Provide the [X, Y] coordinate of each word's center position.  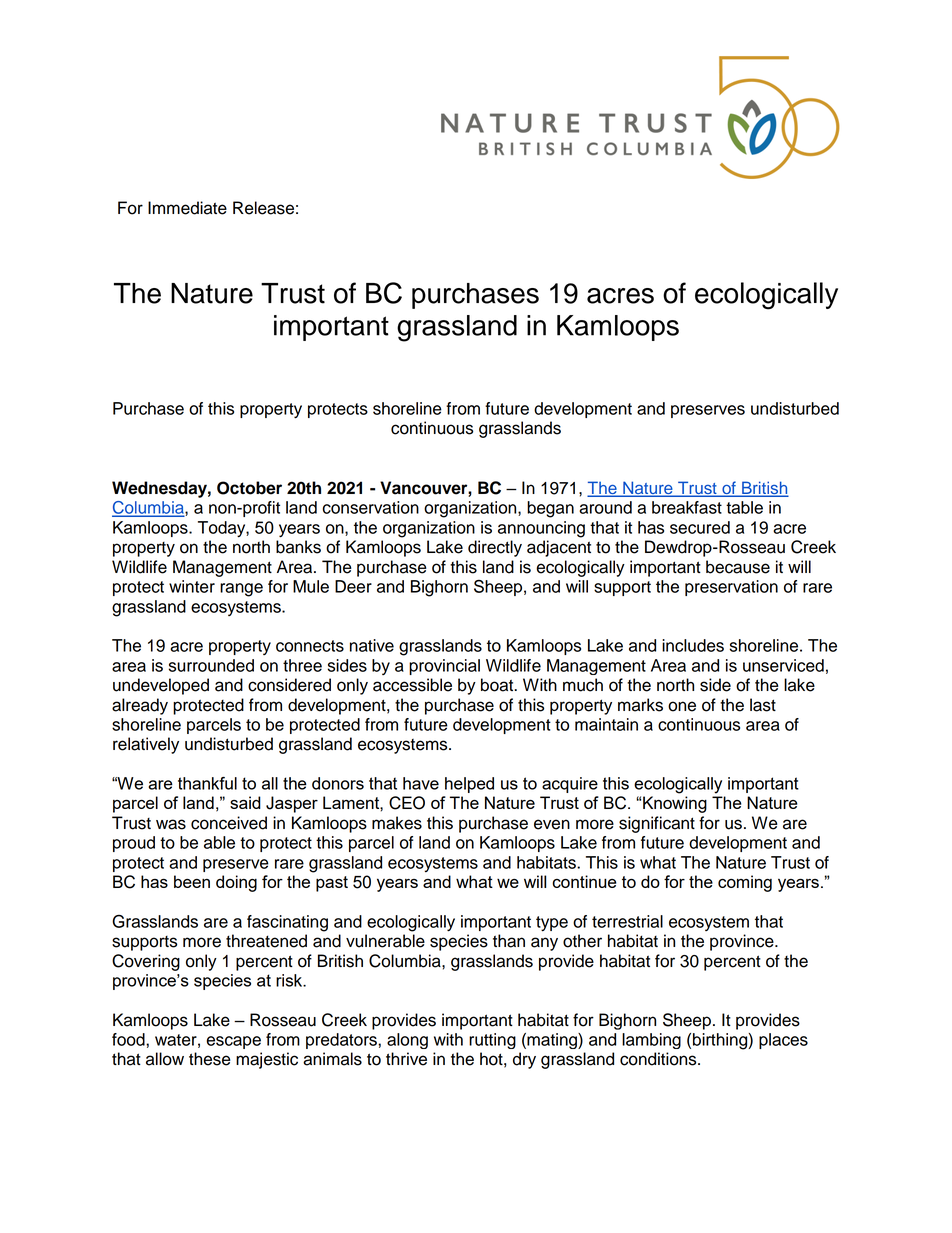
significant [657, 824]
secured [700, 527]
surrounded [211, 665]
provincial [444, 667]
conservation [371, 507]
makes [397, 823]
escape [234, 1042]
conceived [229, 823]
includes [693, 645]
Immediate [187, 208]
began [550, 509]
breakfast [687, 507]
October [249, 488]
